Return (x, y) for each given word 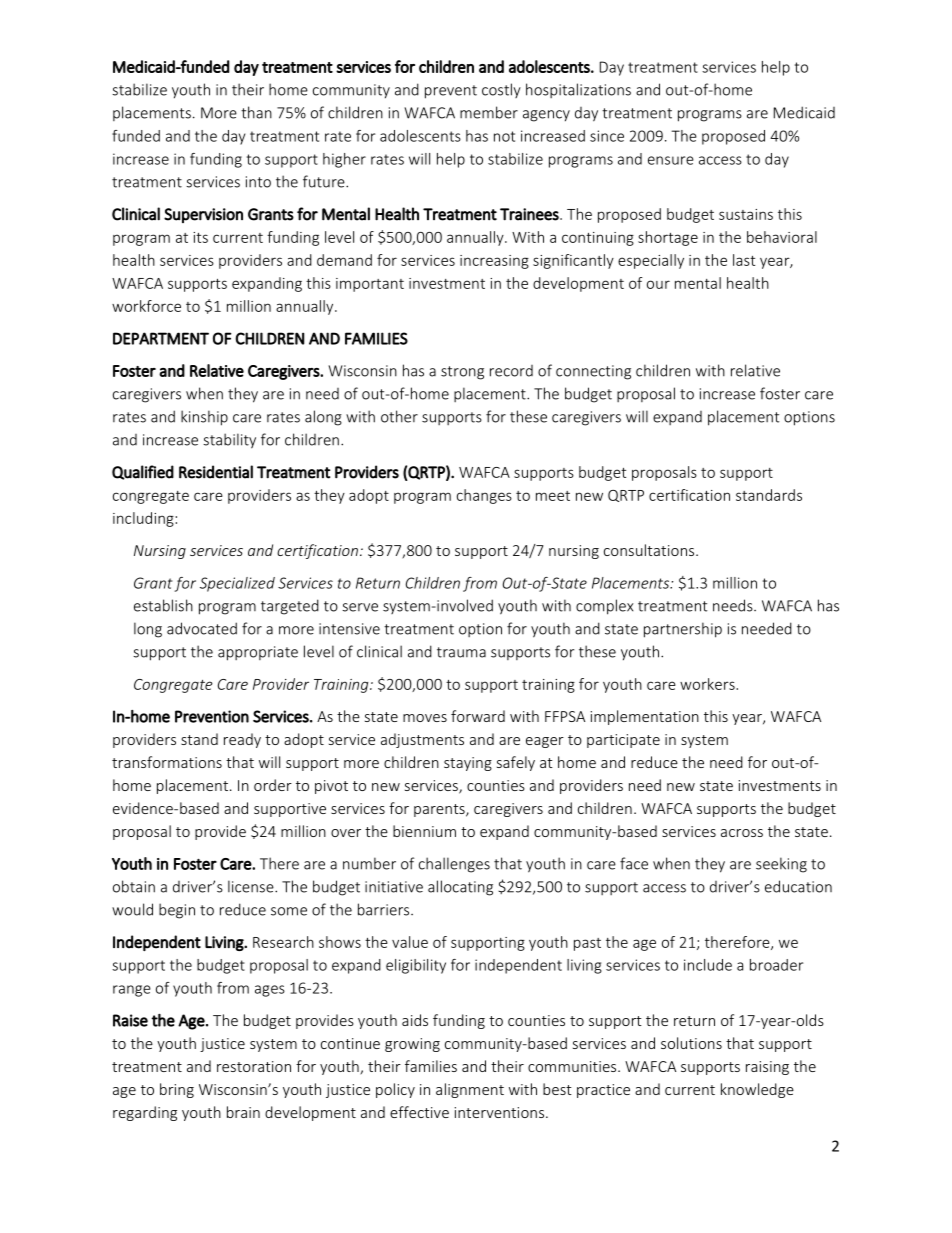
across (742, 833)
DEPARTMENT (161, 338)
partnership (683, 630)
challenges (454, 865)
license (252, 886)
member (489, 112)
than (256, 112)
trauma (461, 652)
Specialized (237, 584)
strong (462, 373)
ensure (671, 160)
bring (177, 1090)
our (658, 284)
